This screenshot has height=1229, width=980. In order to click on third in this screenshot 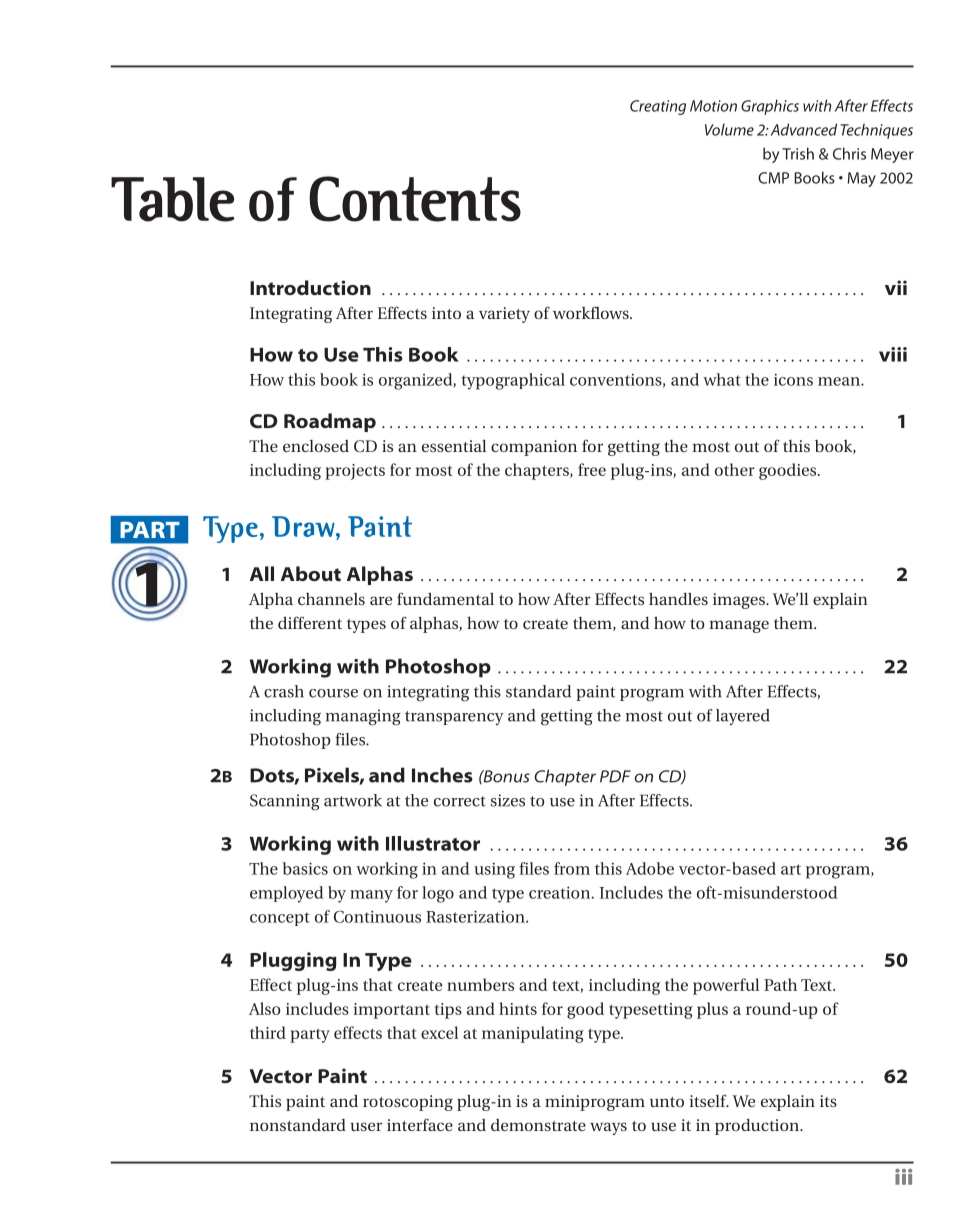, I will do `click(268, 1032)`.
